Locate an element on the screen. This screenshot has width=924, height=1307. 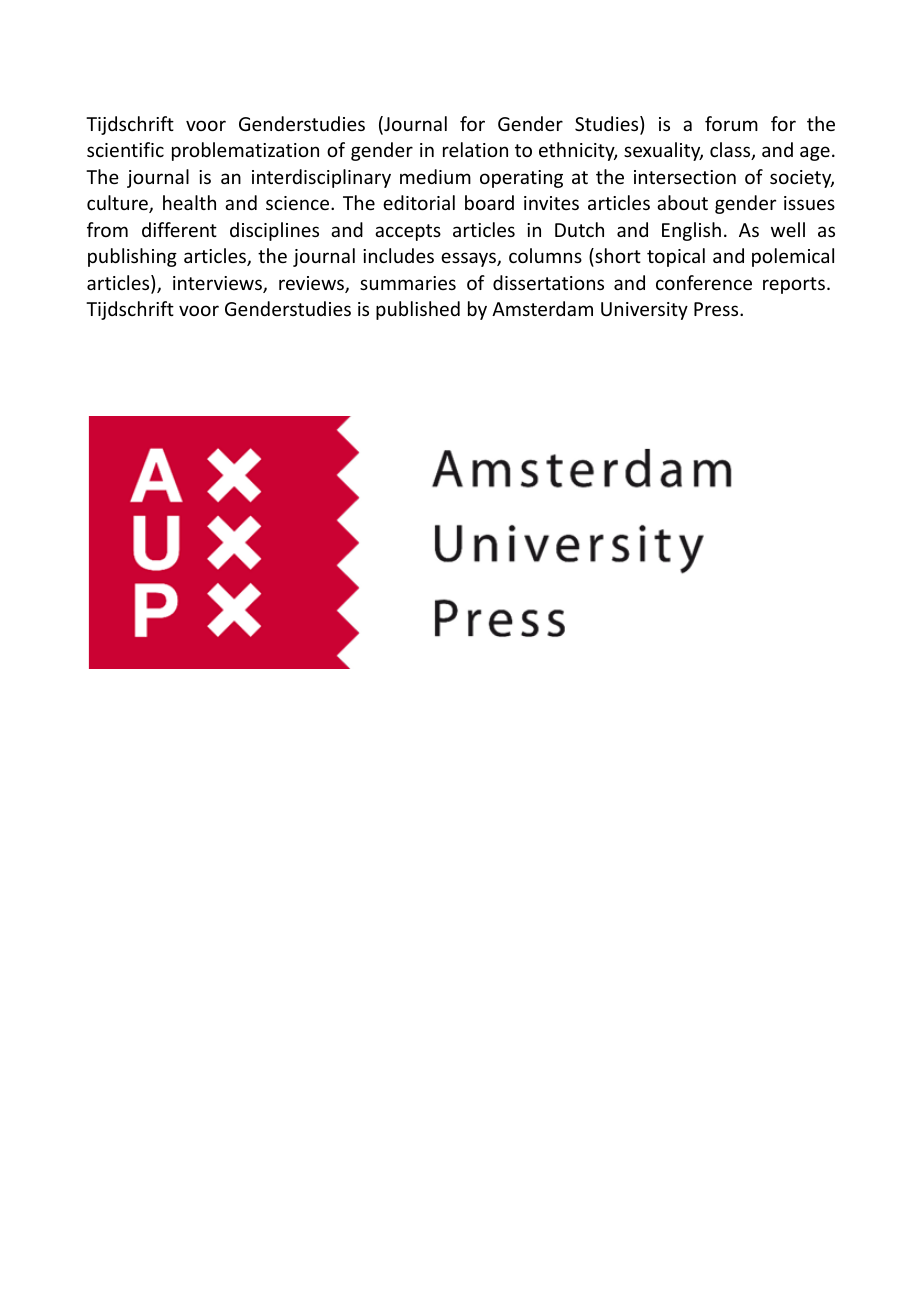
publishing is located at coordinates (132, 257).
